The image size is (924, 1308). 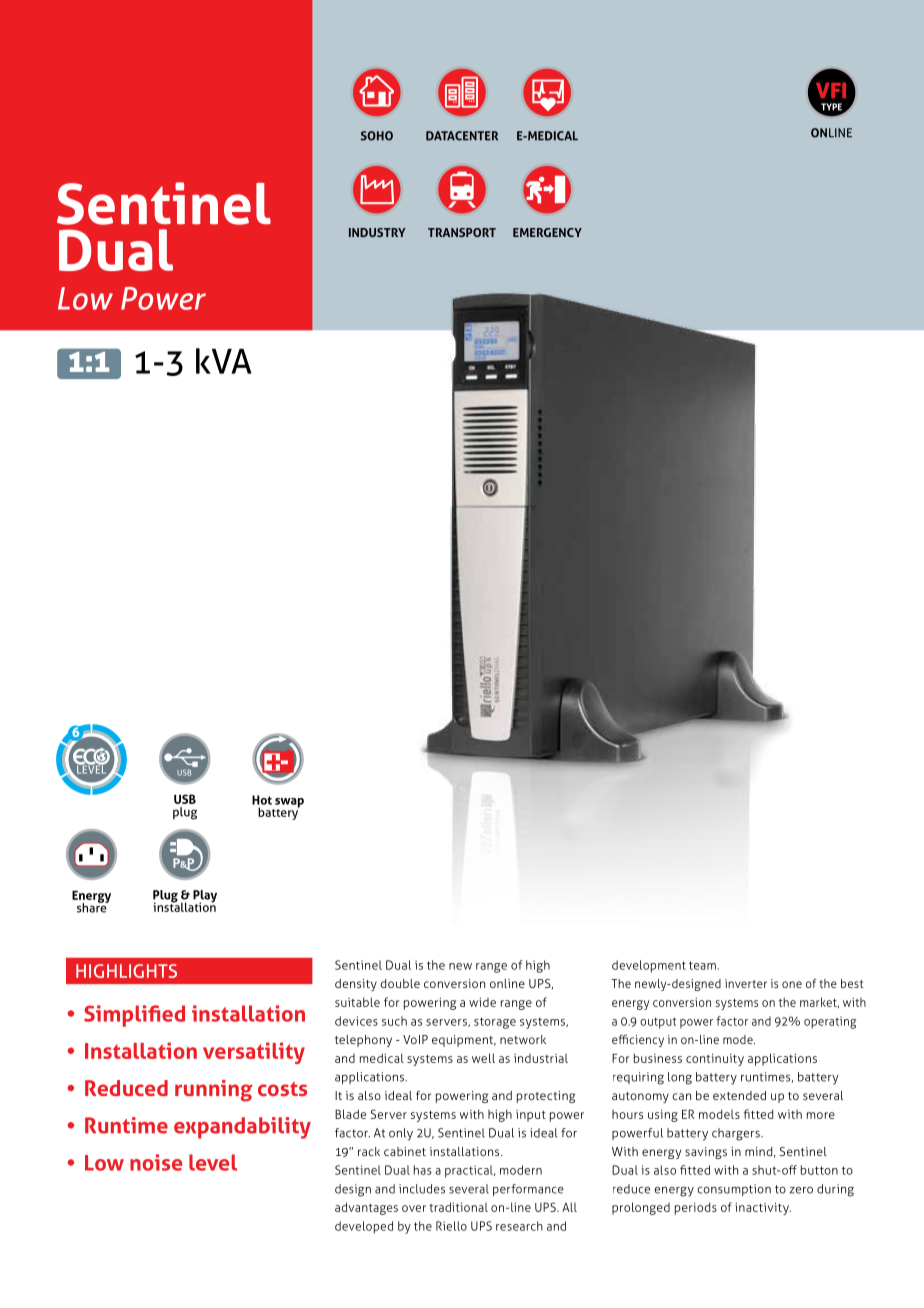 I want to click on EMERGENCY, so click(x=547, y=232).
